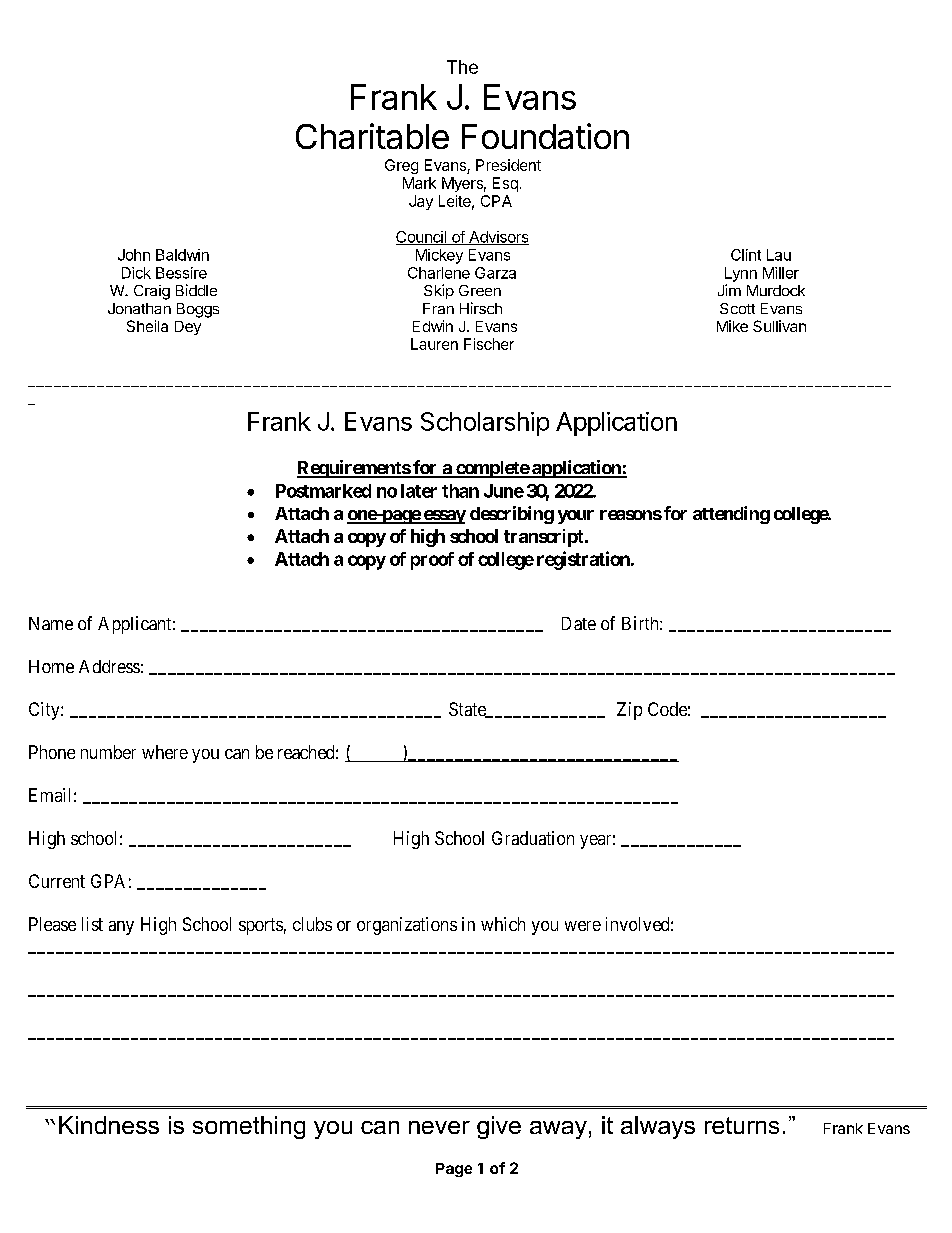 This screenshot has width=952, height=1233. Describe the element at coordinates (109, 1125) in the screenshot. I see `Kindness` at that location.
